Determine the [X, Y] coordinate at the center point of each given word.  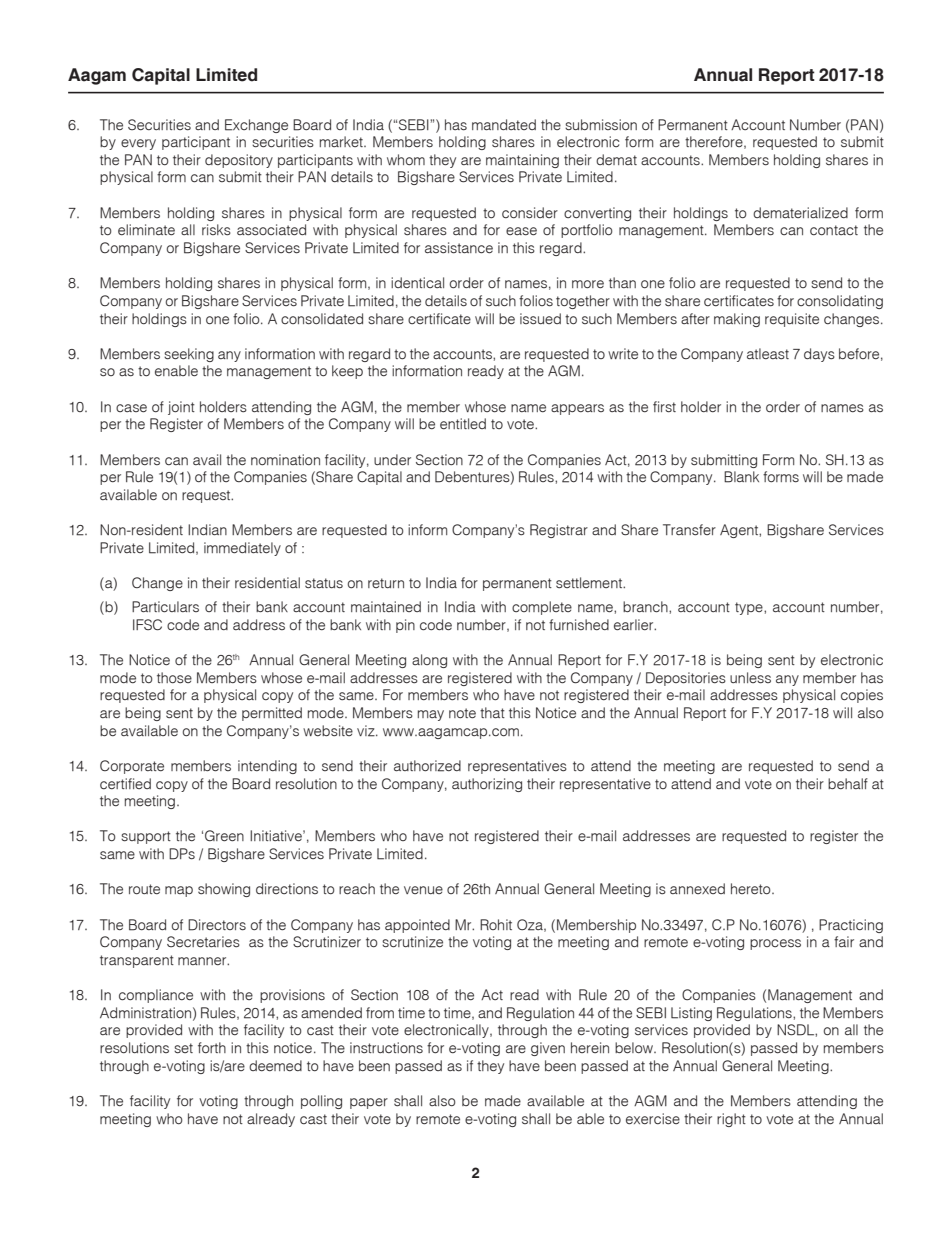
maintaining [522, 161]
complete [542, 608]
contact [834, 230]
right [731, 1120]
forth [212, 1047]
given [548, 1049]
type [750, 608]
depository [239, 161]
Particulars [165, 607]
